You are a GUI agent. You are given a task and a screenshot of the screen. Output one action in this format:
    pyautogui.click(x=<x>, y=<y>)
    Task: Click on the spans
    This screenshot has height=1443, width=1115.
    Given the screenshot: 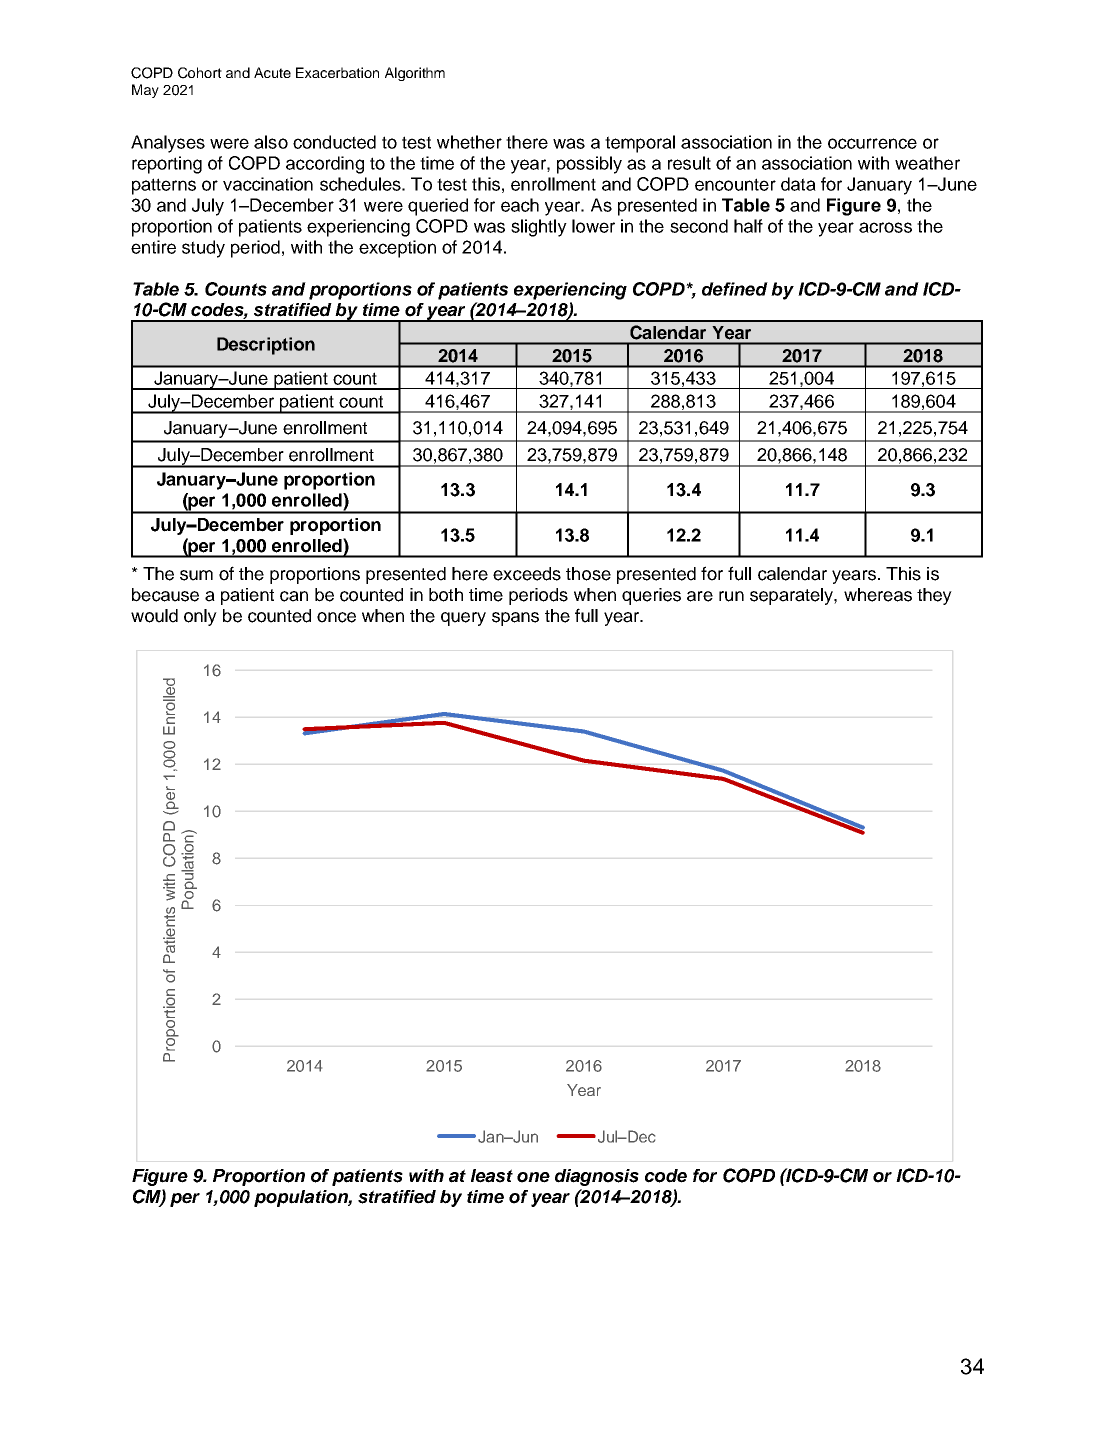 What is the action you would take?
    pyautogui.click(x=515, y=619)
